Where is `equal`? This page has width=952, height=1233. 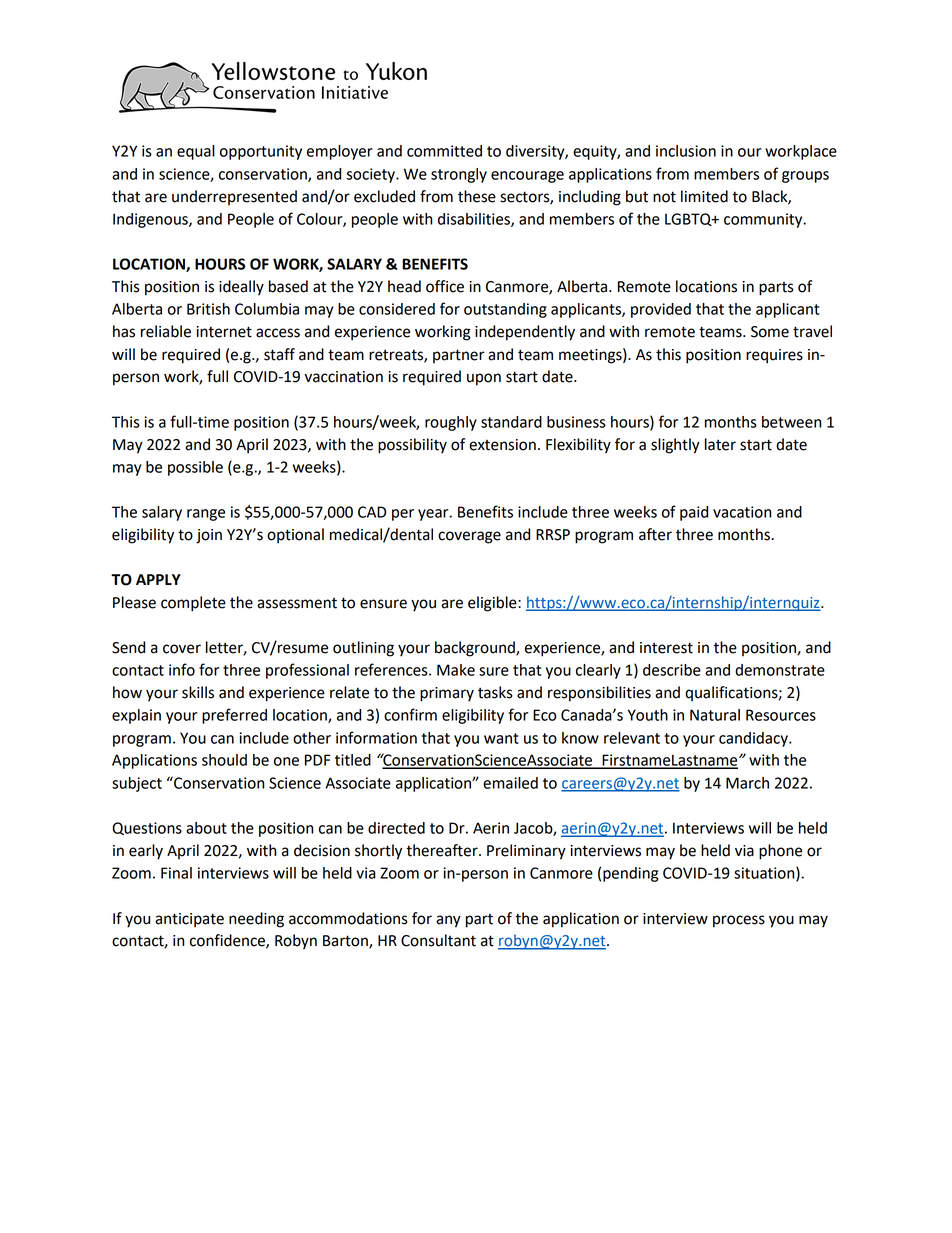 equal is located at coordinates (196, 152).
